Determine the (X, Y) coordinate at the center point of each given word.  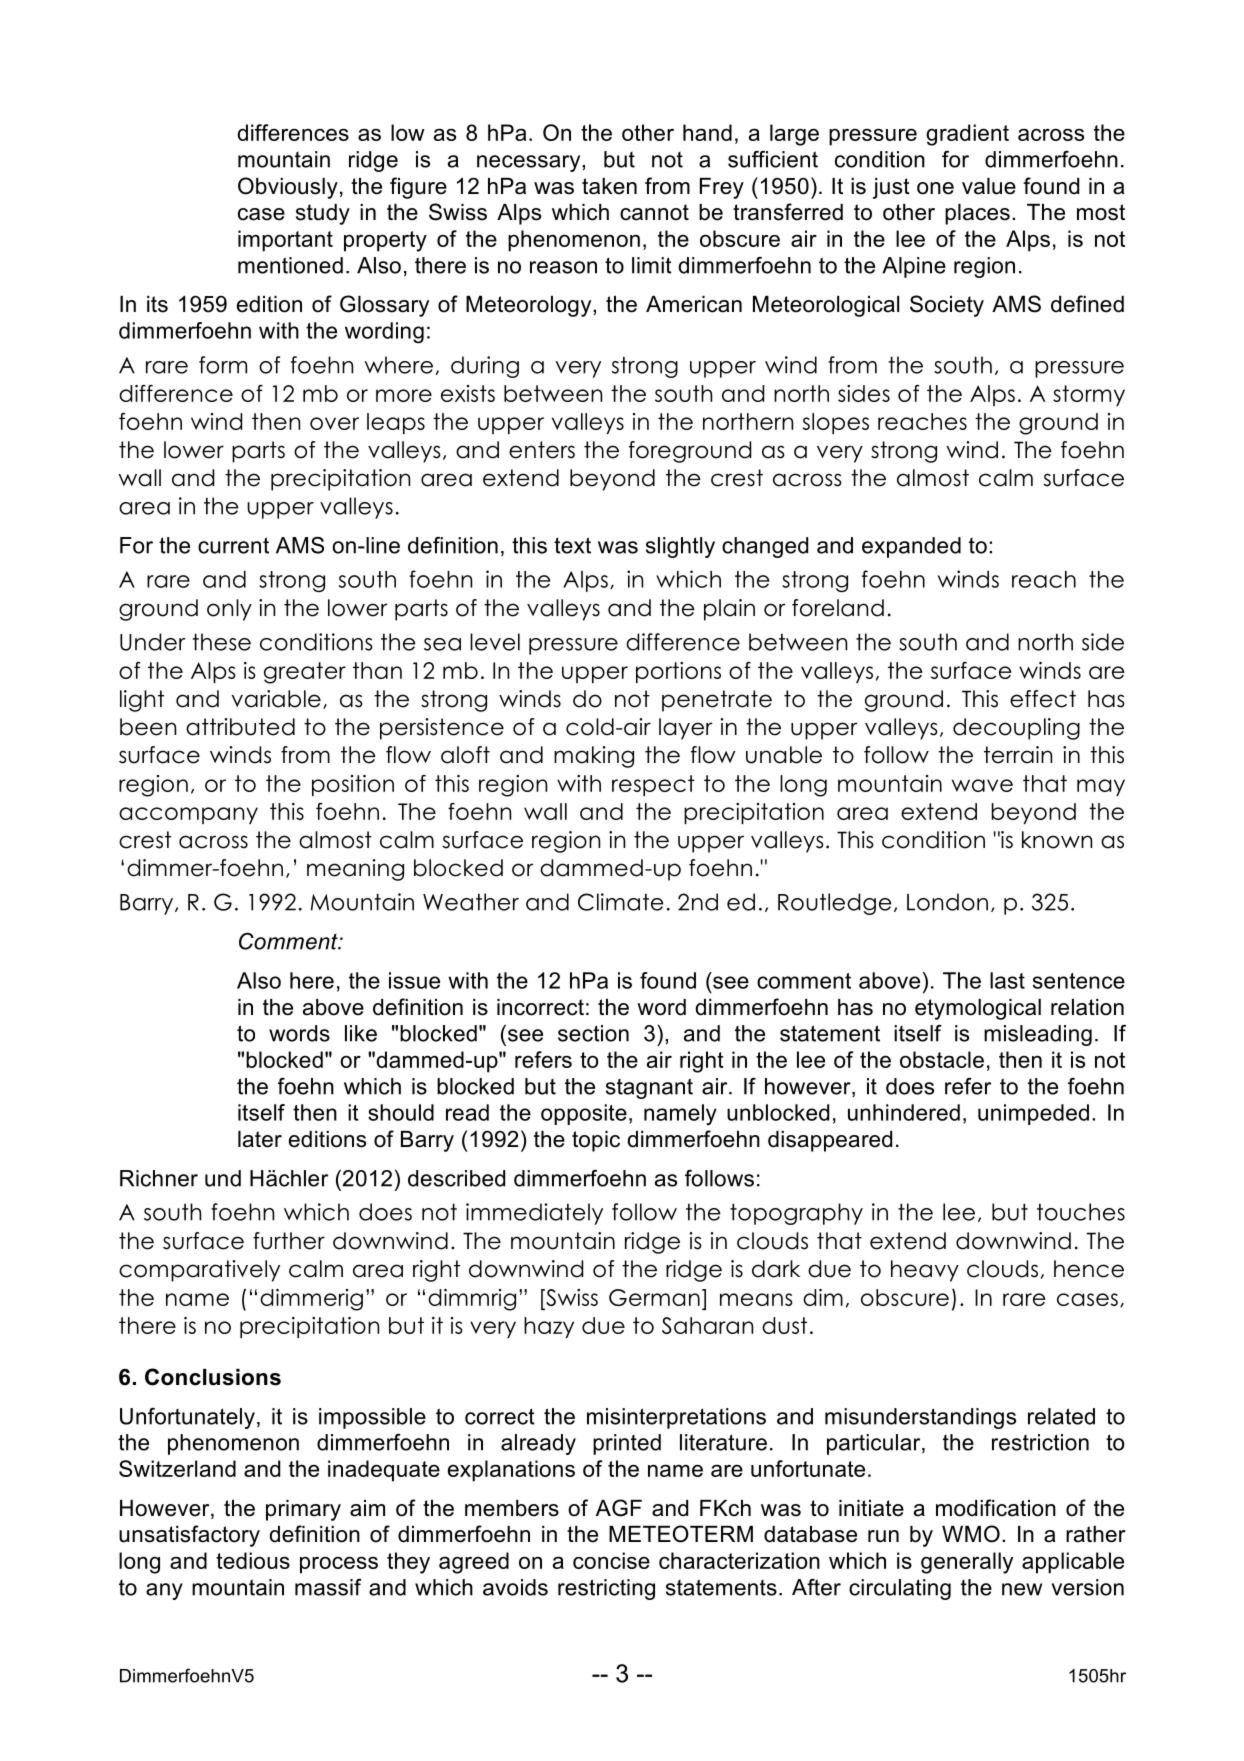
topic (596, 1141)
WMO (971, 1534)
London (947, 902)
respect (653, 785)
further (289, 1241)
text (572, 545)
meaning (355, 870)
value (989, 186)
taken (609, 186)
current (233, 545)
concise (611, 1560)
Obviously (288, 188)
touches (1081, 1212)
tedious (253, 1560)
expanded (911, 547)
